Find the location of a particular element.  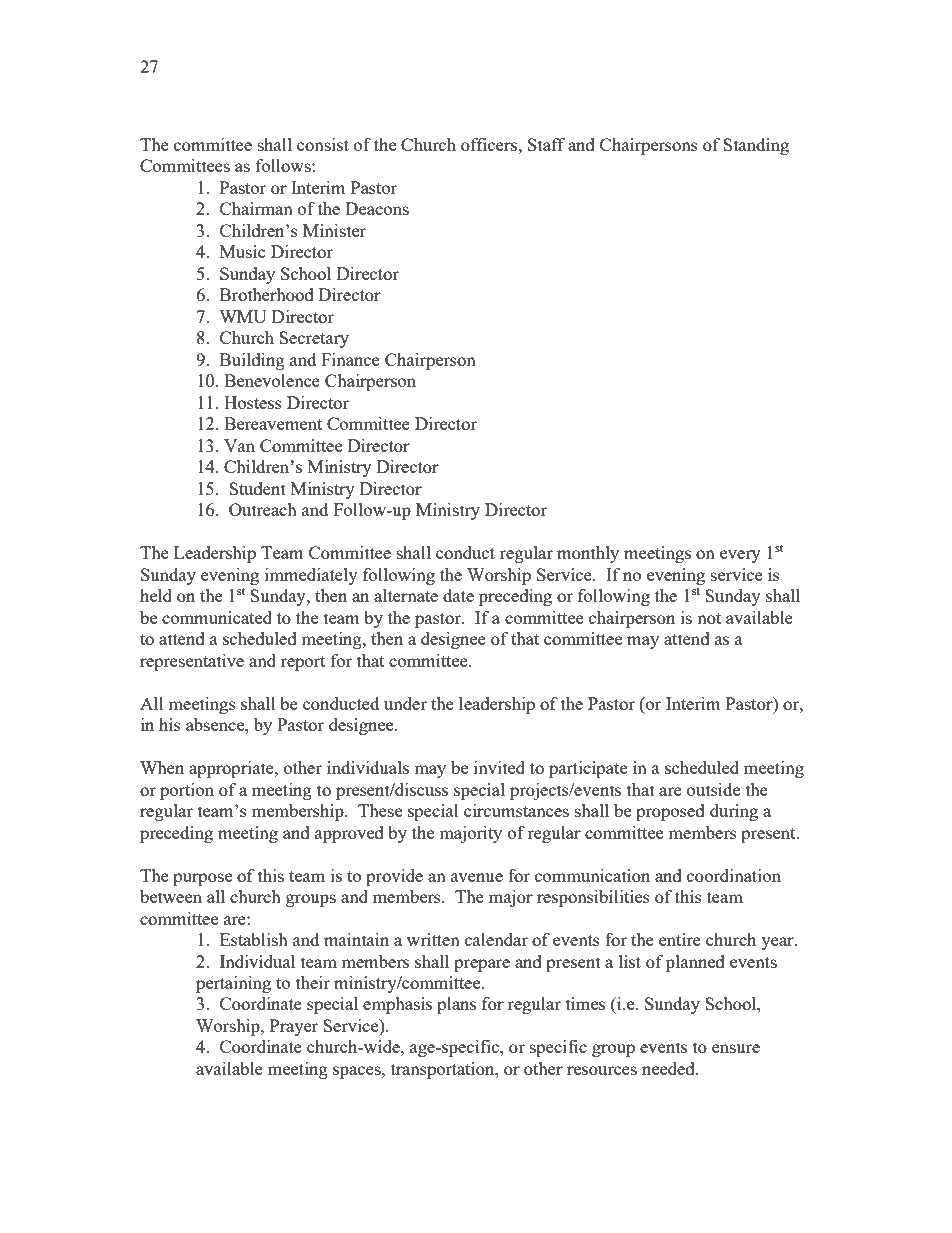

Outreach is located at coordinates (263, 509).
